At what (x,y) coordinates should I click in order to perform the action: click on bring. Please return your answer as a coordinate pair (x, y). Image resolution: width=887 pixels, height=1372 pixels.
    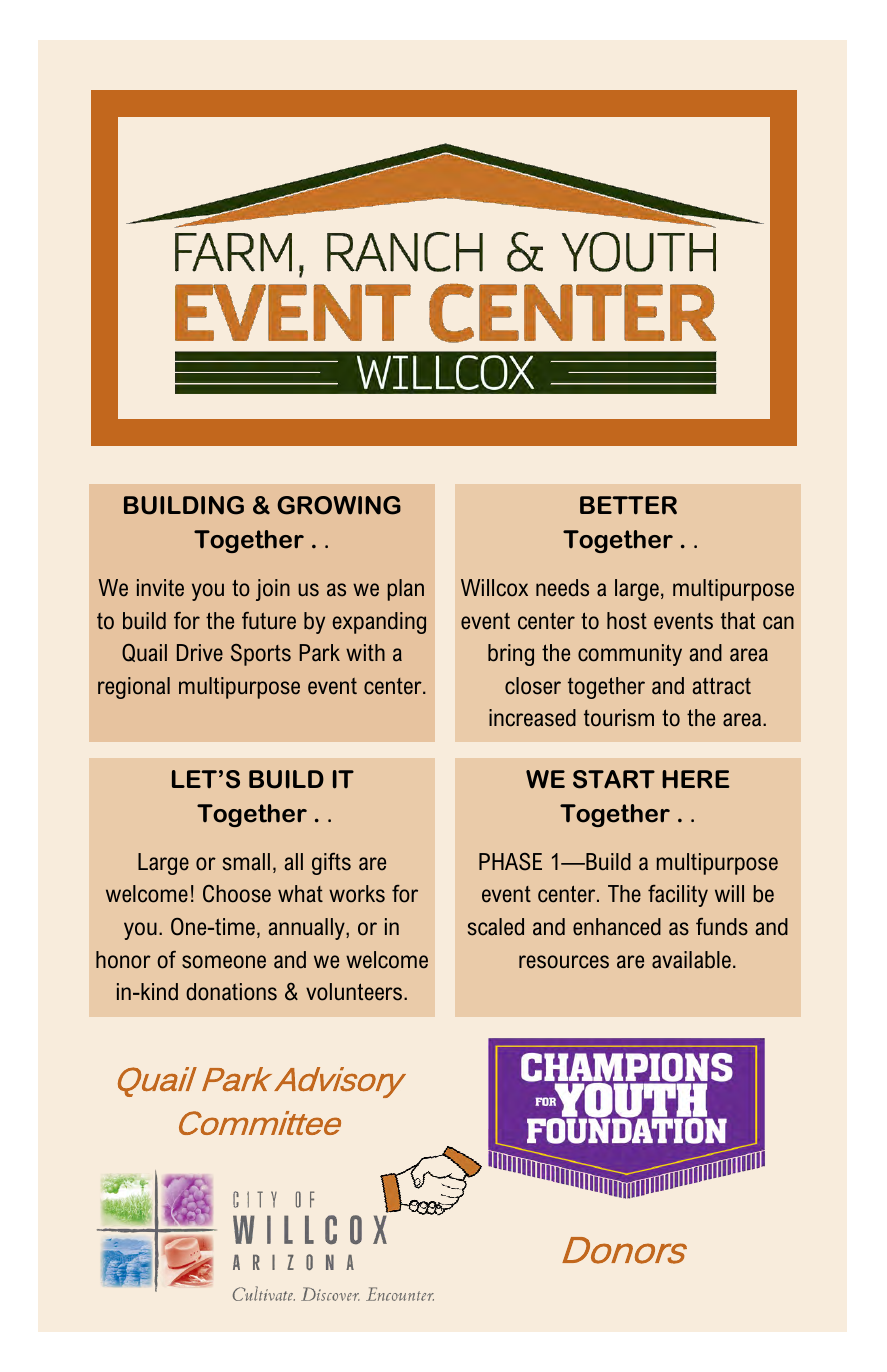
    Looking at the image, I should click on (511, 655).
